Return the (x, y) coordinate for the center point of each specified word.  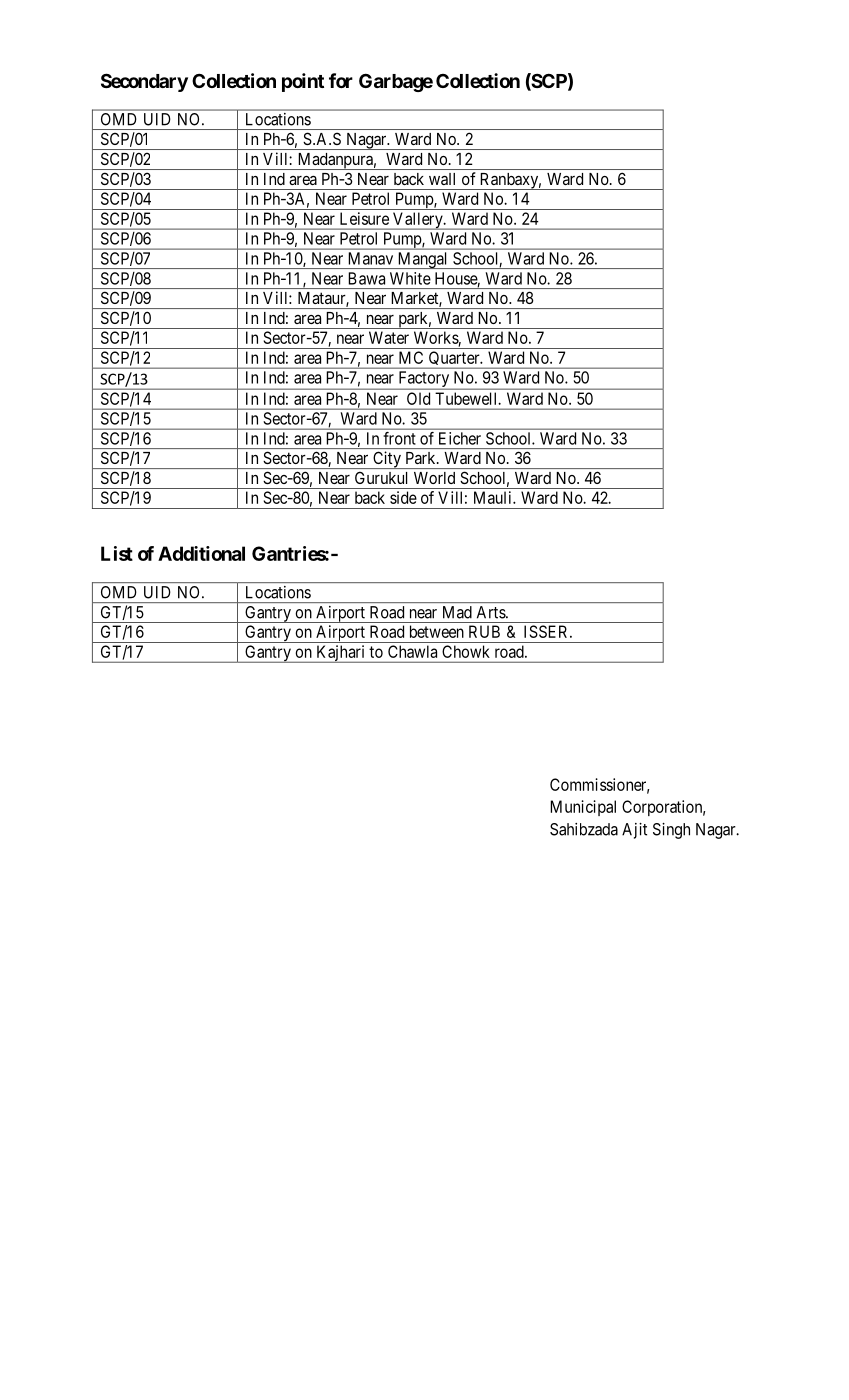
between (437, 631)
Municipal (583, 808)
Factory (424, 380)
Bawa (367, 278)
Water (389, 337)
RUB (484, 631)
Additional (201, 553)
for (341, 80)
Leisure (364, 218)
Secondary (144, 82)
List (117, 553)
